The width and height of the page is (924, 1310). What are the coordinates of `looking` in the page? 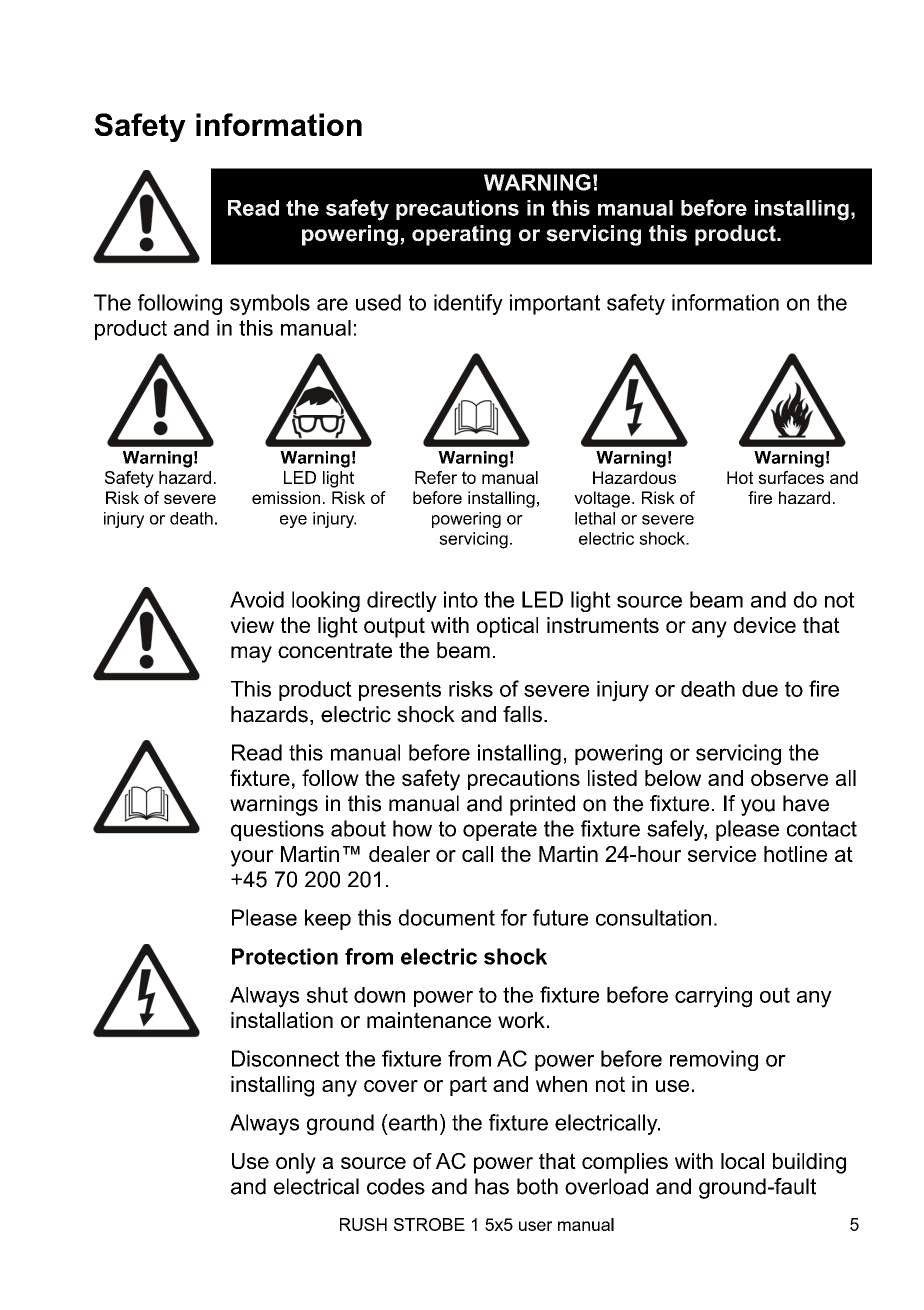 It's located at (326, 601).
